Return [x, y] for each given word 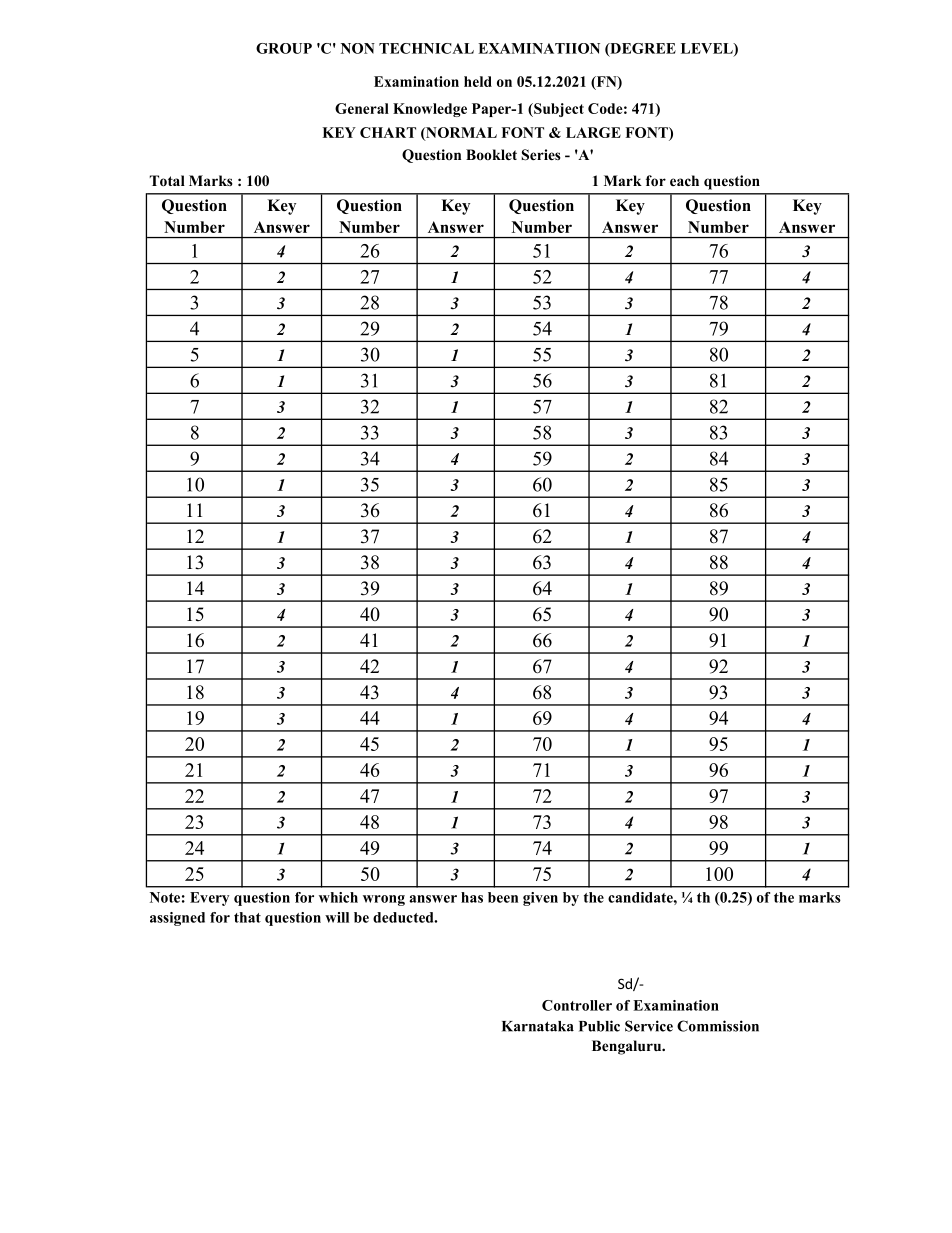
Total [167, 181]
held [478, 81]
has [472, 897]
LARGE [593, 132]
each [684, 180]
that [247, 917]
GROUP [284, 48]
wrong [384, 900]
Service [649, 1026]
